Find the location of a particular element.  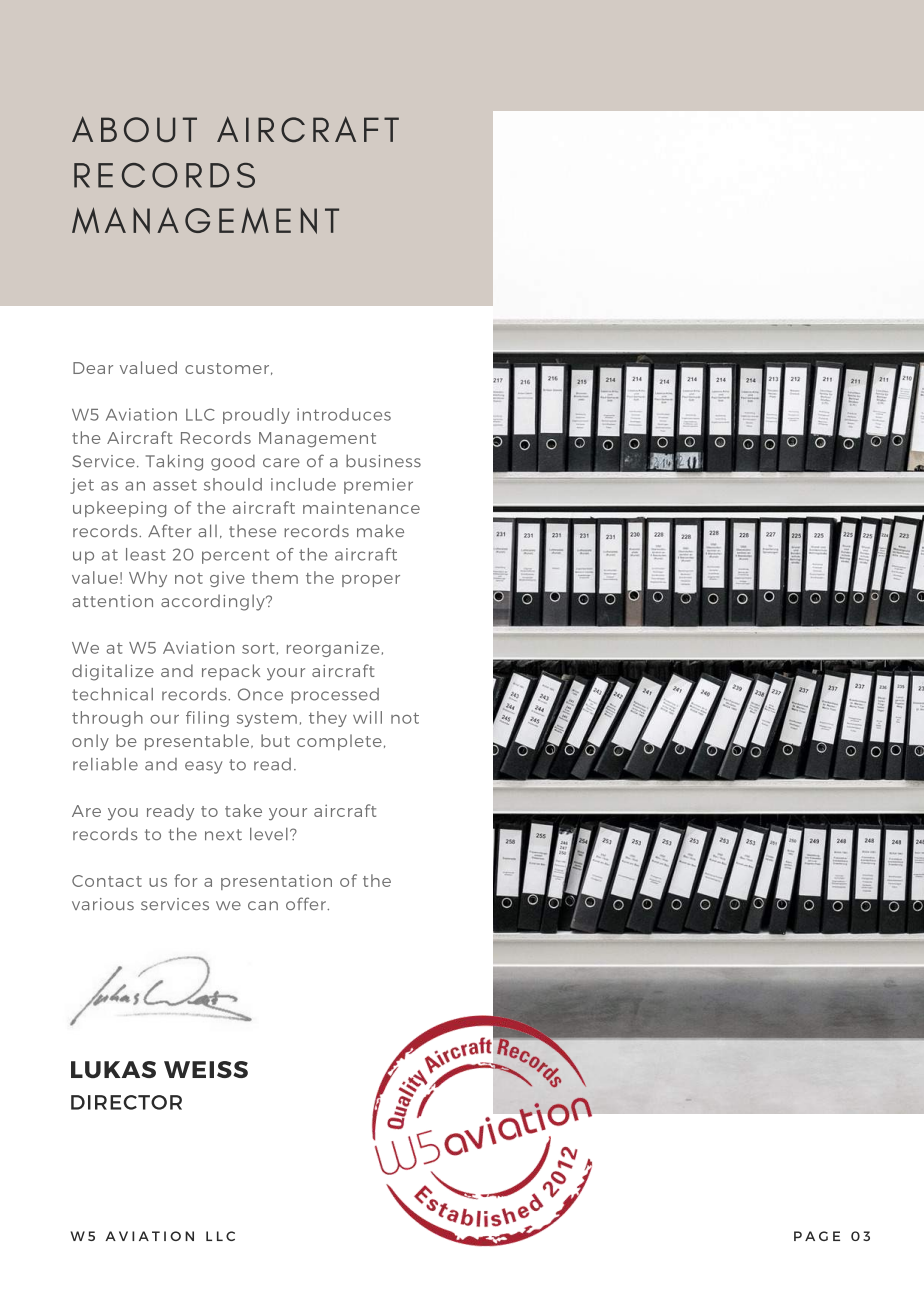

proudly is located at coordinates (256, 416).
